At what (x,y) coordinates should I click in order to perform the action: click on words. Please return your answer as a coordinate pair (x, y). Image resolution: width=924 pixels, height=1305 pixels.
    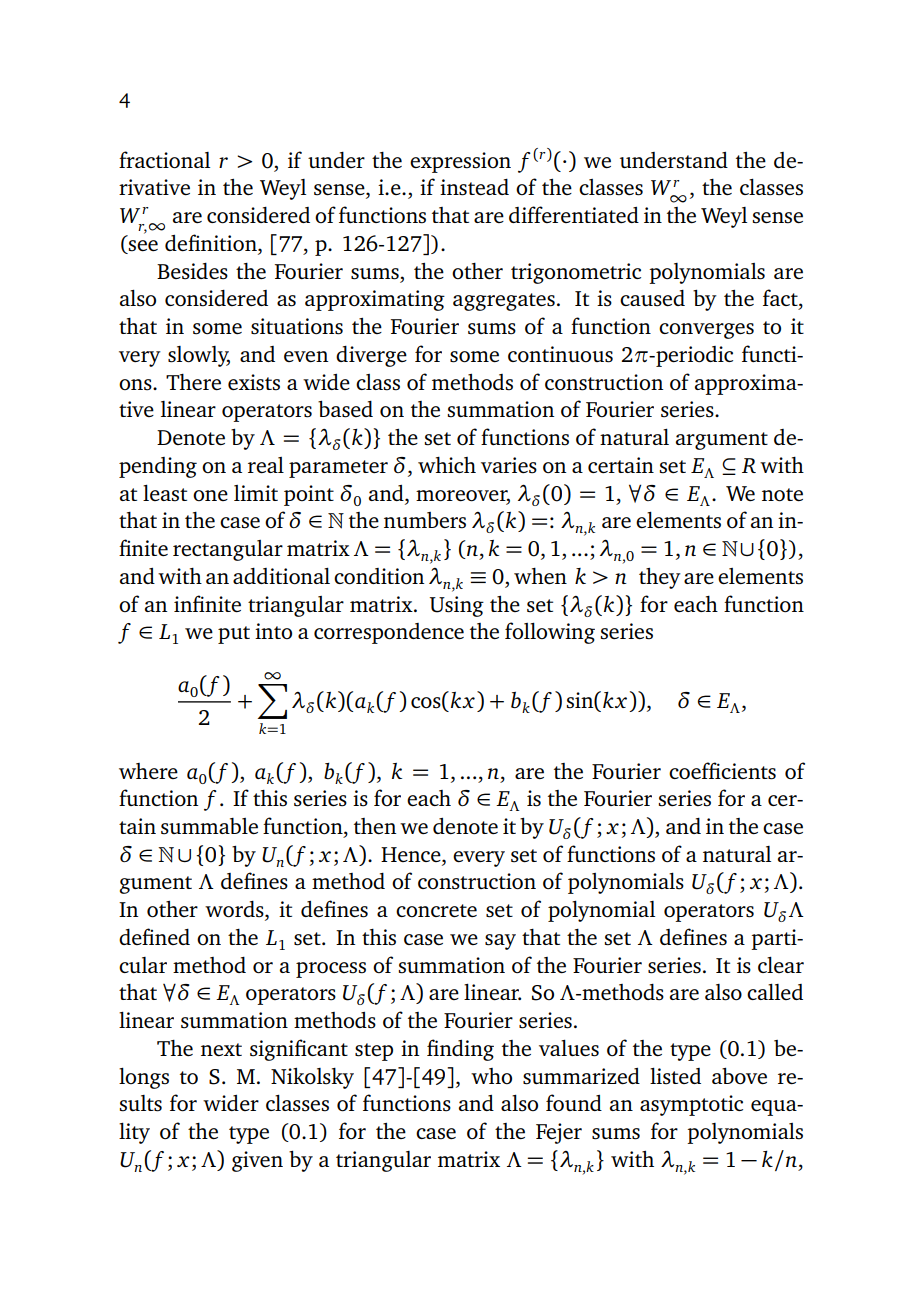
    Looking at the image, I should click on (235, 910).
